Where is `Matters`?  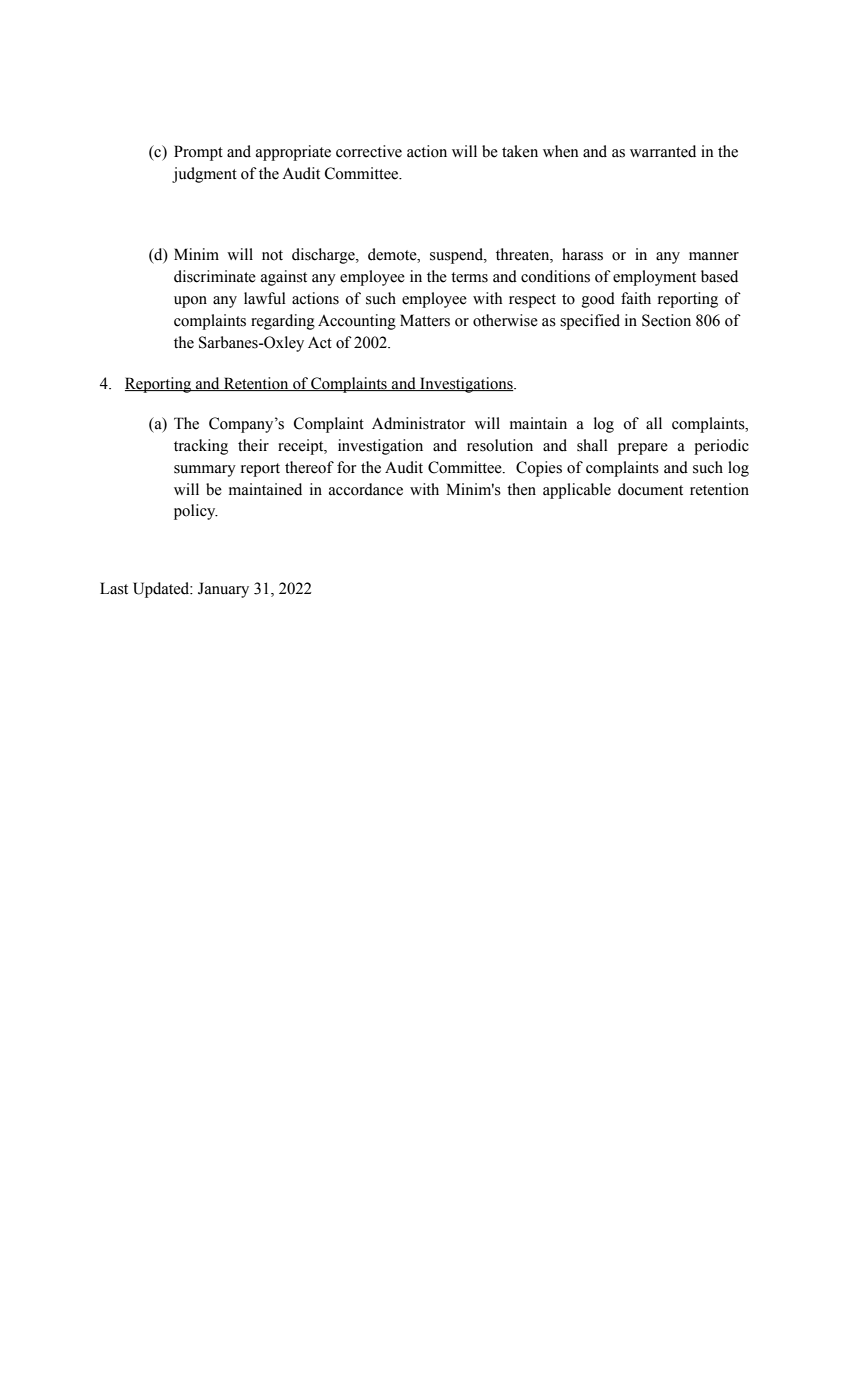
Matters is located at coordinates (425, 320).
